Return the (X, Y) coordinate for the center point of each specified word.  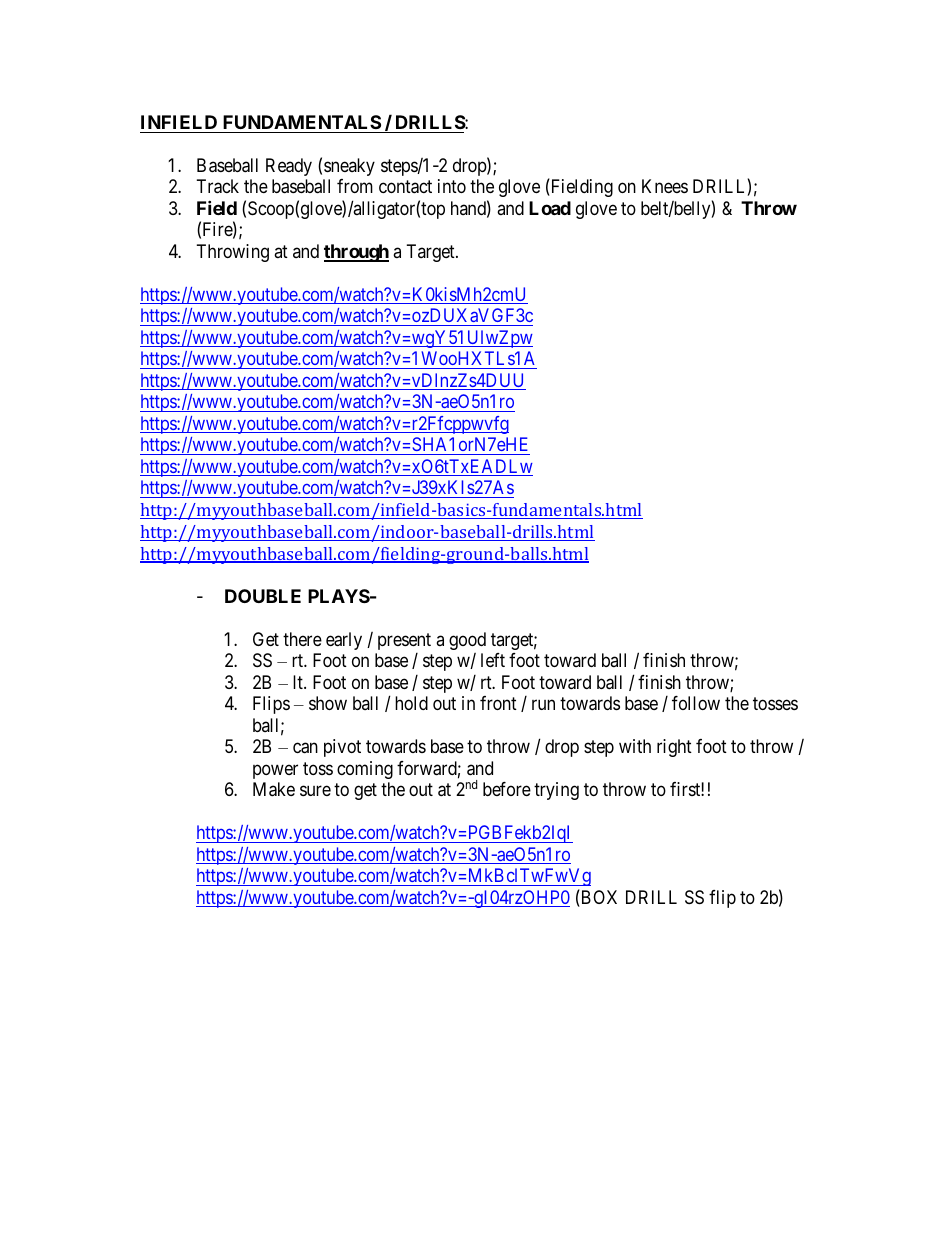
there (302, 639)
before (507, 789)
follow (696, 703)
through (356, 253)
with (635, 746)
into (452, 186)
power (275, 771)
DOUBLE (263, 596)
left (493, 660)
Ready (289, 167)
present (404, 641)
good (467, 641)
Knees (665, 186)
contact (405, 187)
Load (550, 208)
